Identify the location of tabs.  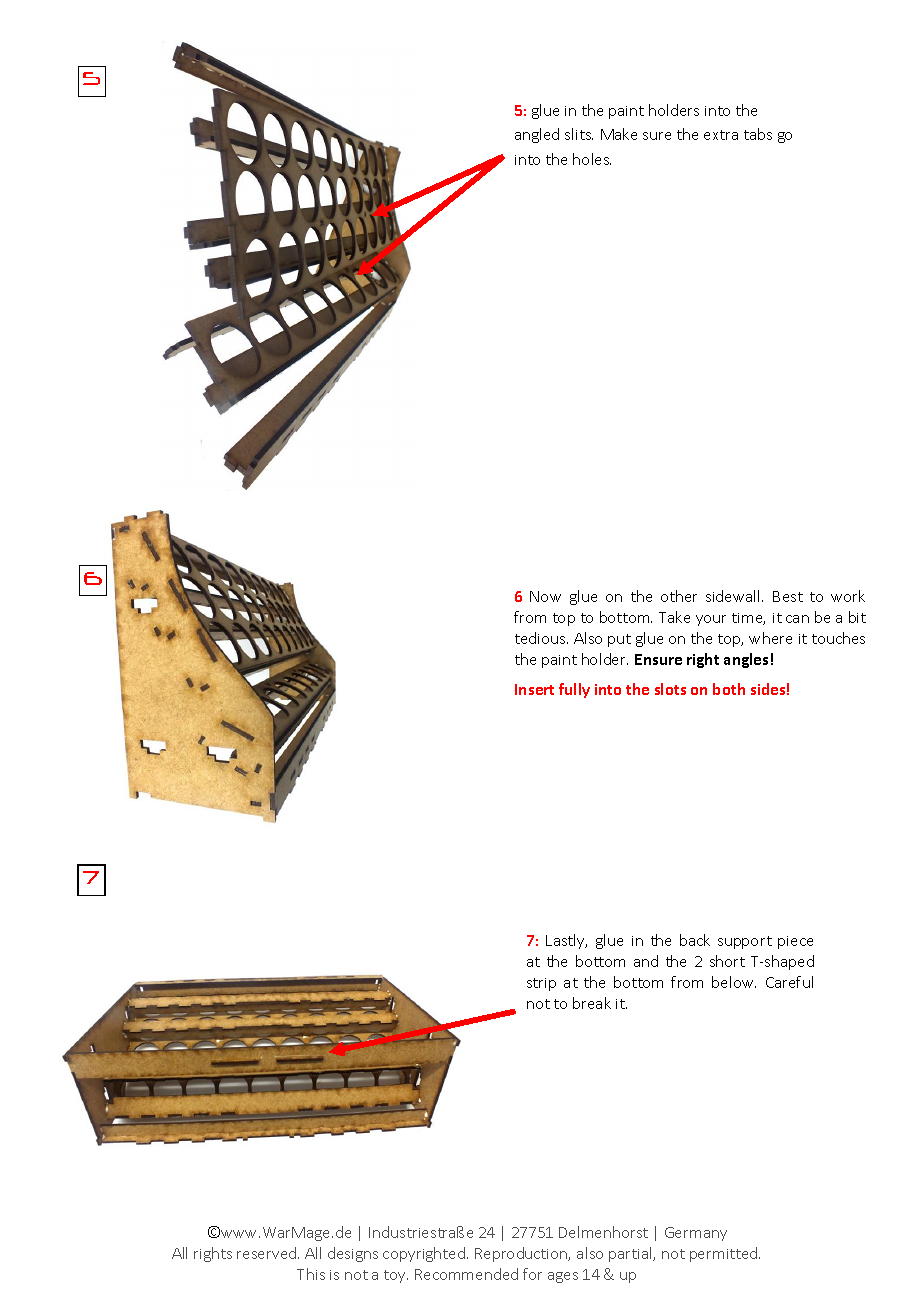
(758, 134).
